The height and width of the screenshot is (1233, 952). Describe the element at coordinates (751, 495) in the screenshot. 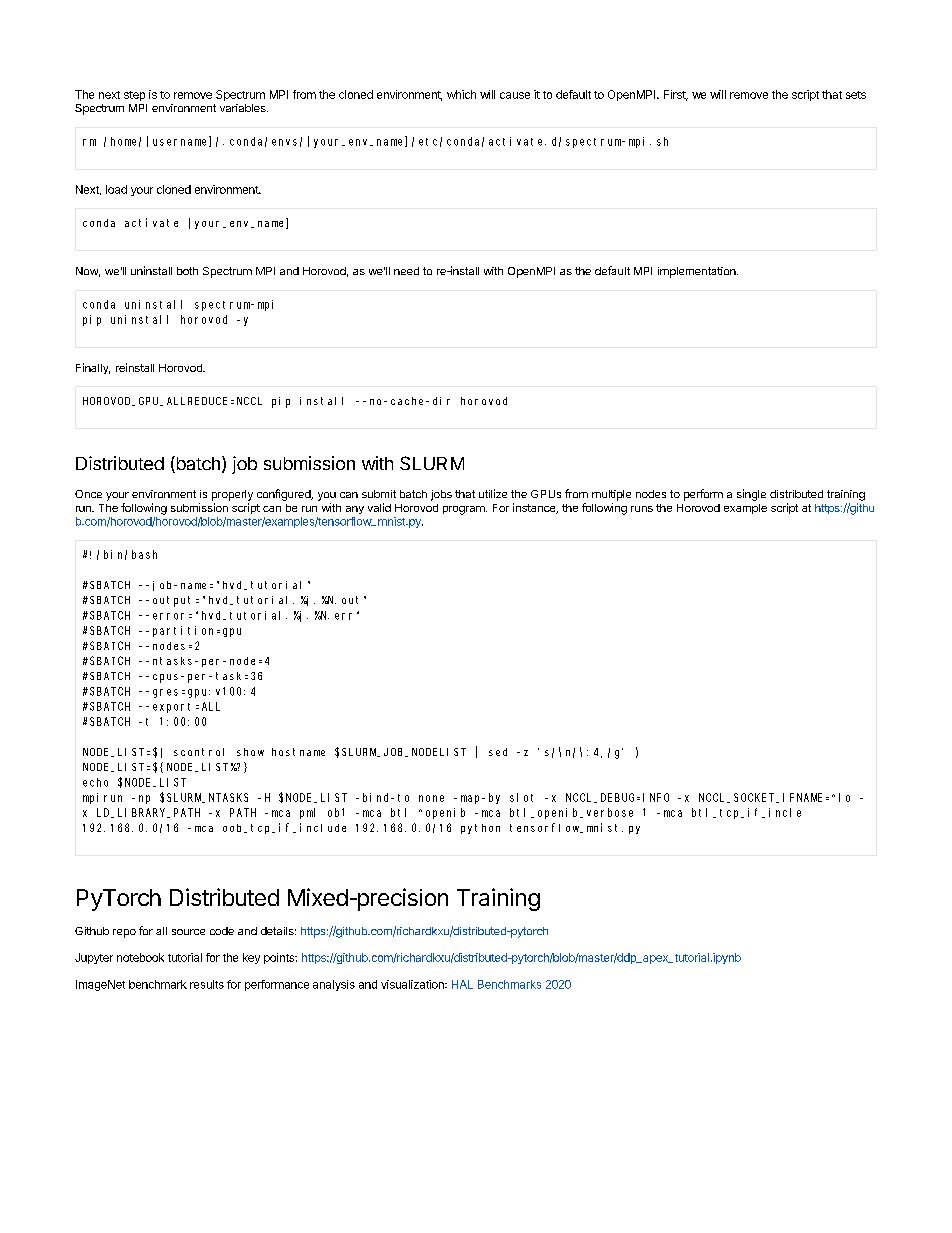

I see `single` at that location.
